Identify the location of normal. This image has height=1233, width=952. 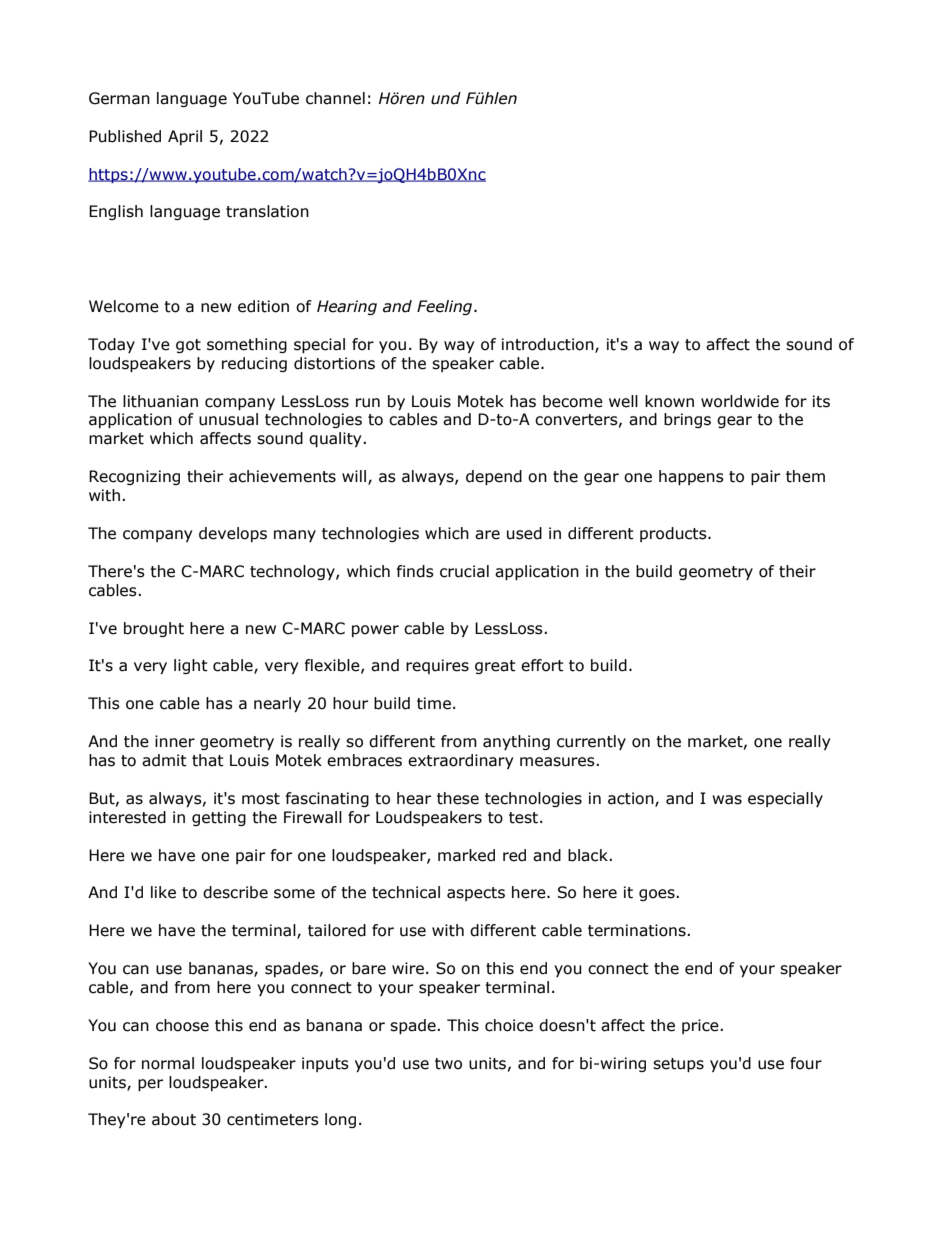
(168, 1063).
